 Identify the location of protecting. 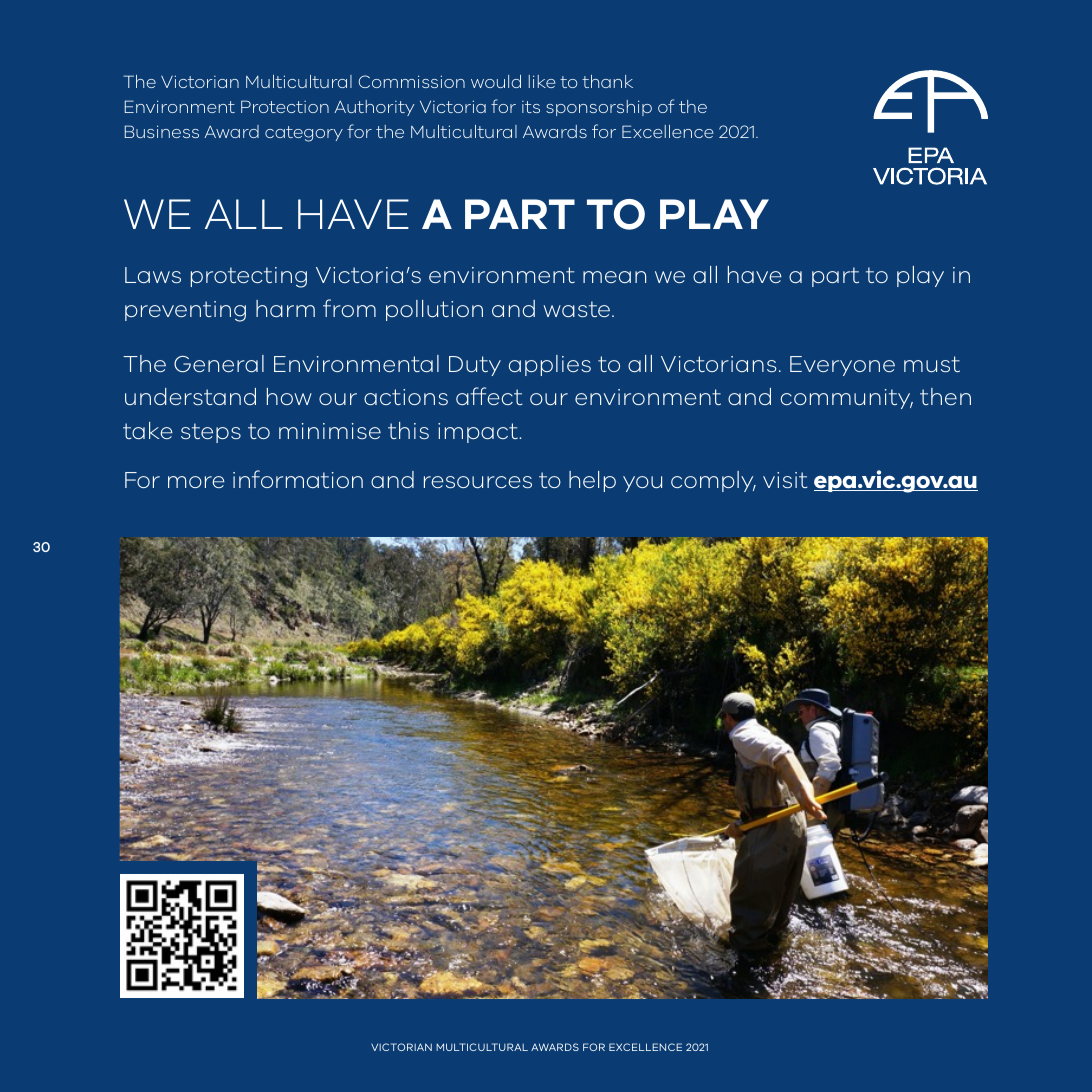
(249, 277).
